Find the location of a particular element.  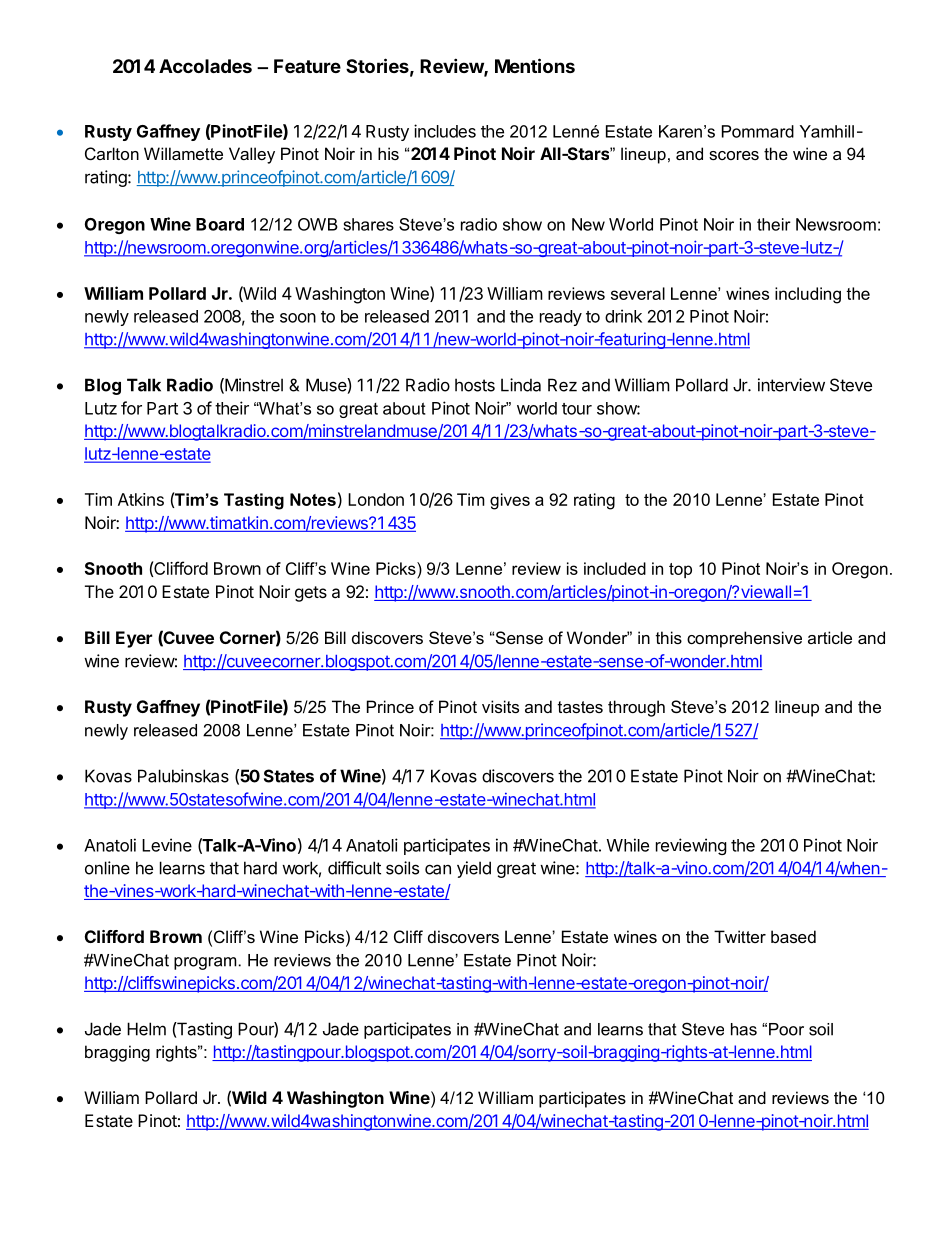

interview is located at coordinates (791, 385).
